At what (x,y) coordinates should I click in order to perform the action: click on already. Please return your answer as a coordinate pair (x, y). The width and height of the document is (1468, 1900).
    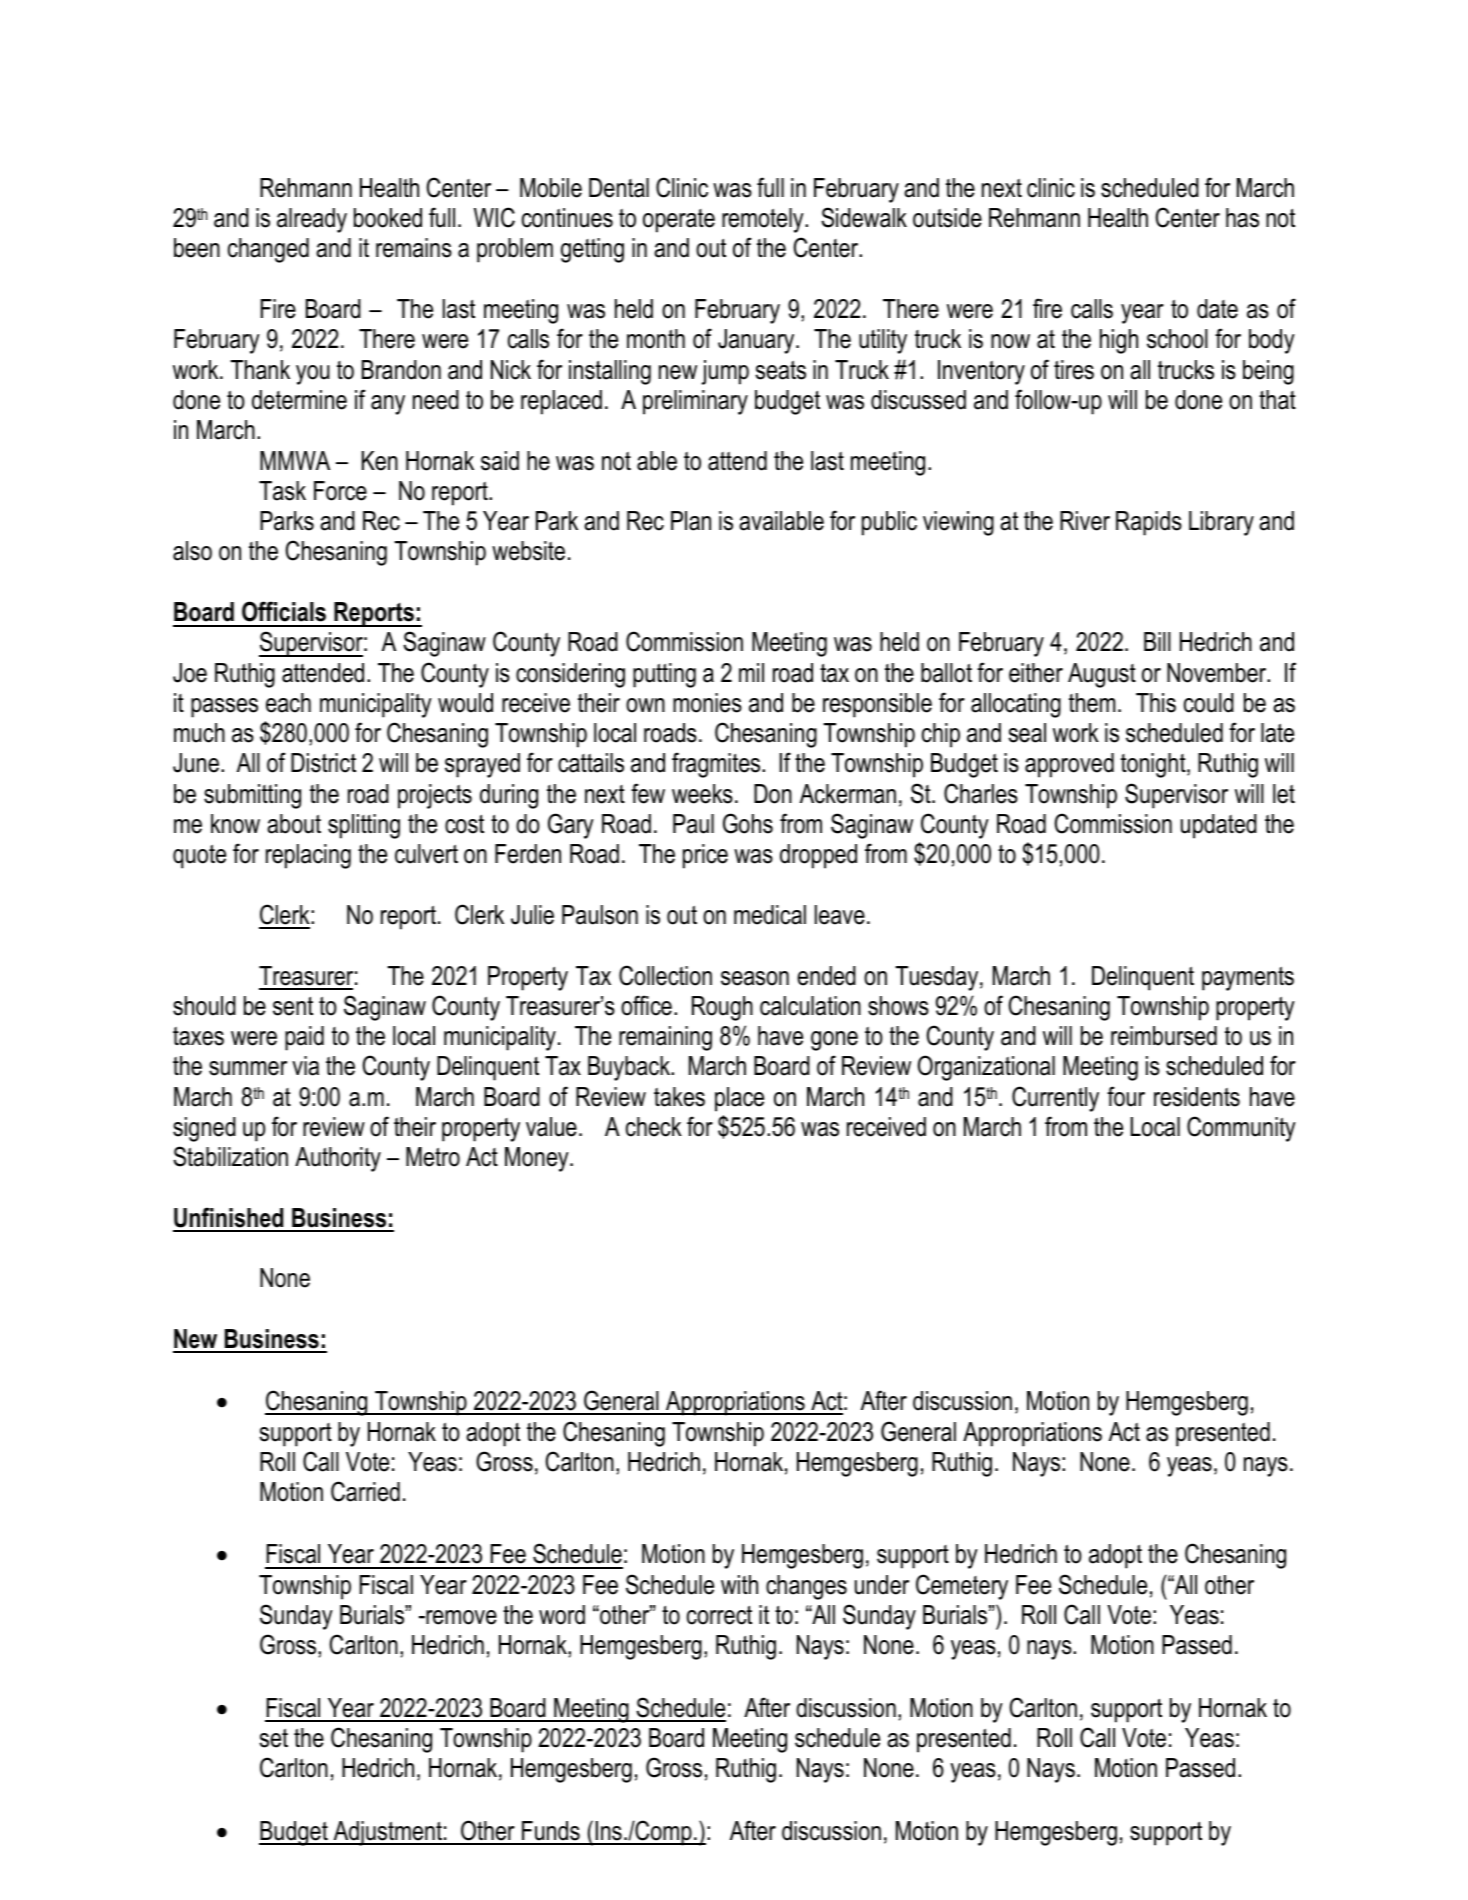
    Looking at the image, I should click on (312, 220).
